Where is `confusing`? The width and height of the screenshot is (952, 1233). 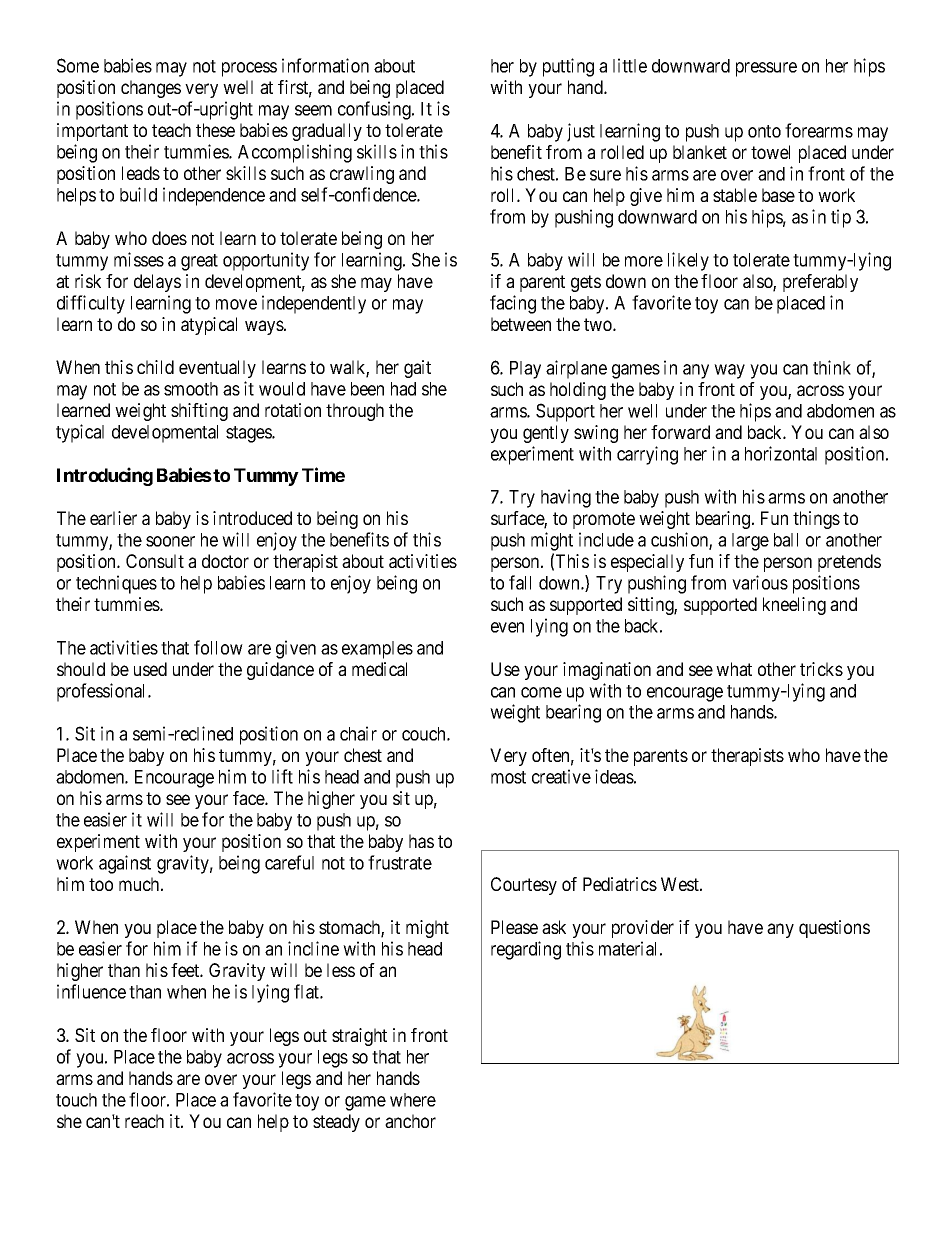 confusing is located at coordinates (375, 110).
